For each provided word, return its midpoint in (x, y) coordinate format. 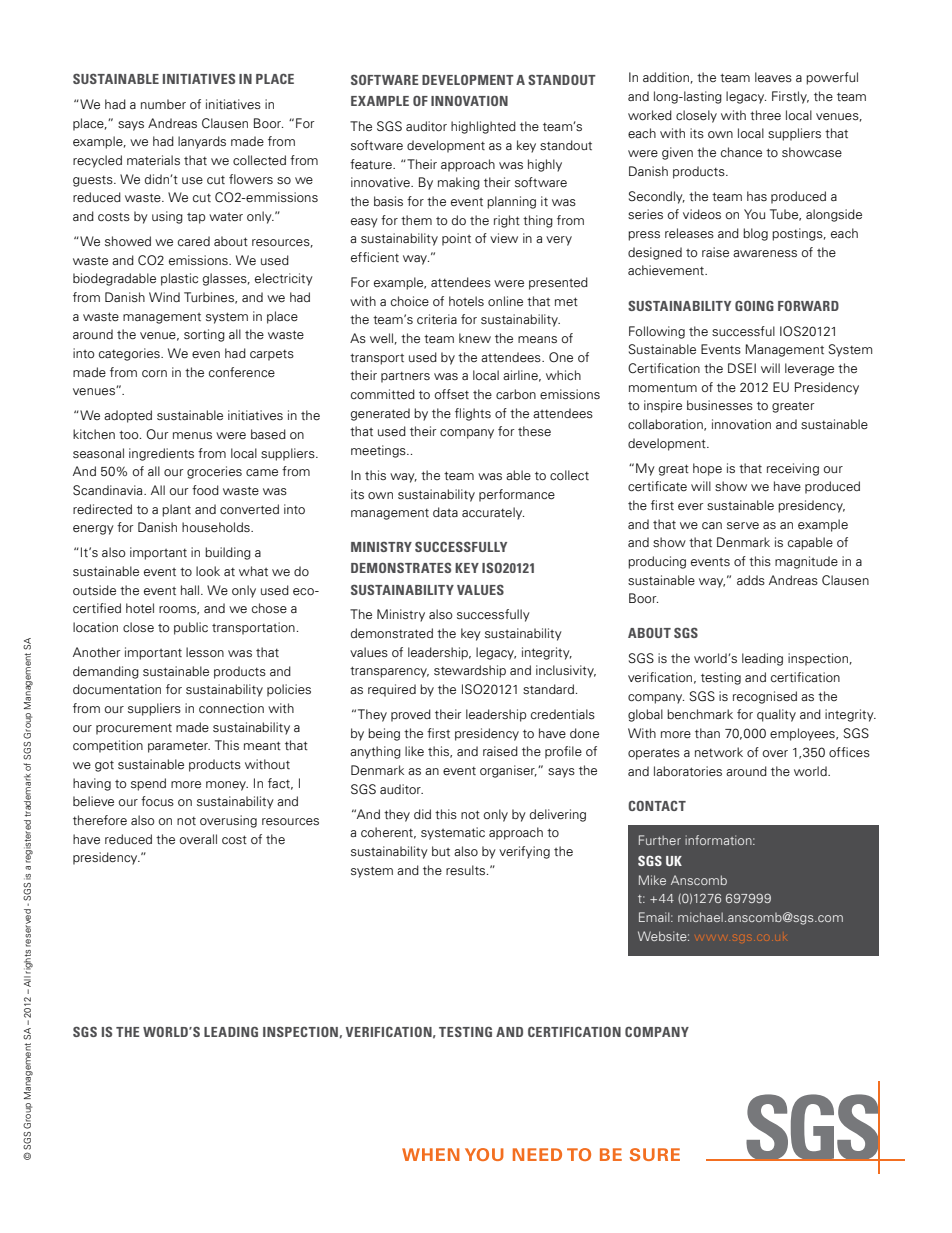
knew (475, 338)
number (163, 104)
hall (191, 590)
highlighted (483, 127)
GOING (754, 305)
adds (751, 580)
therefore (100, 820)
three (765, 115)
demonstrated (392, 633)
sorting (204, 335)
